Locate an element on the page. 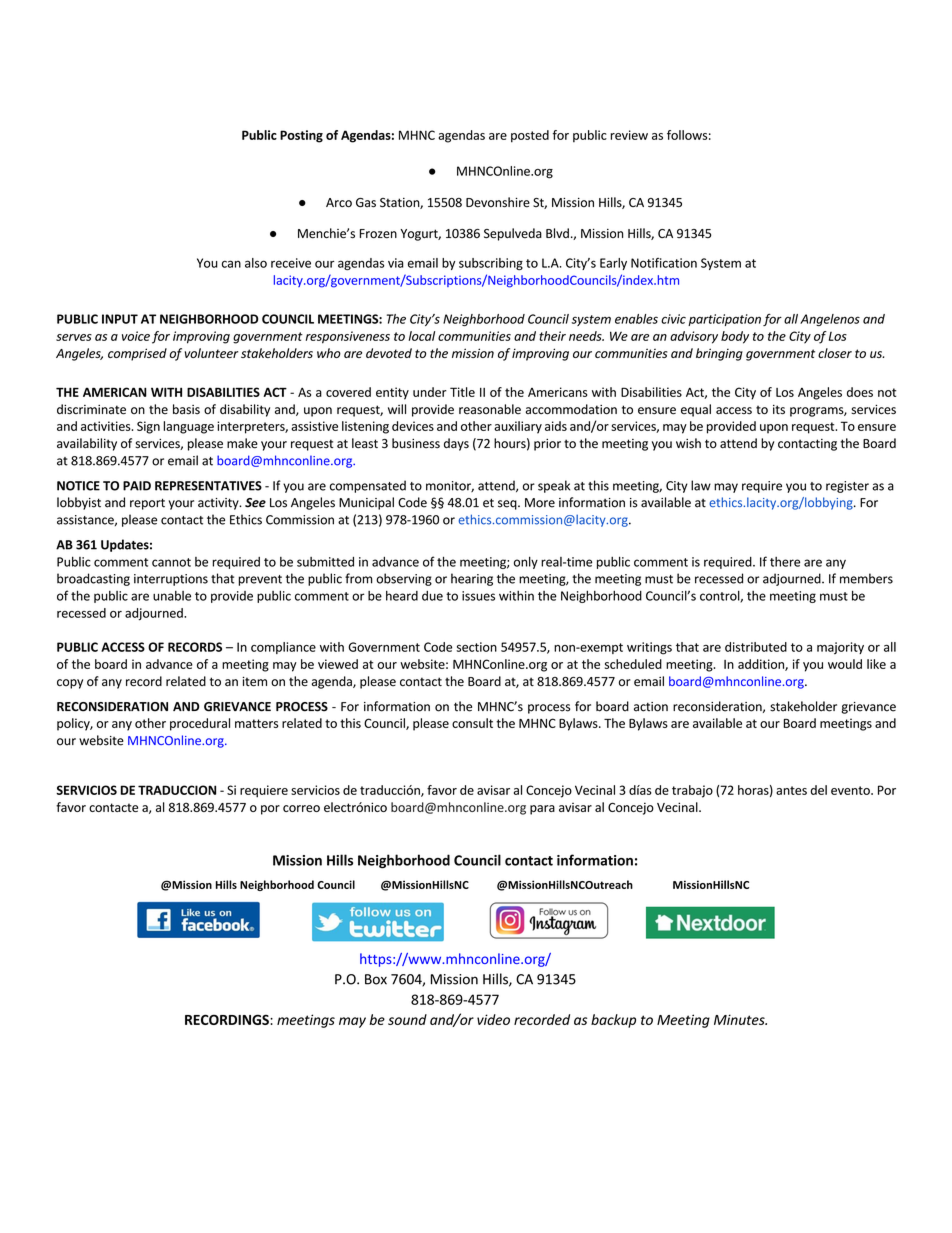  procedural is located at coordinates (200, 724).
